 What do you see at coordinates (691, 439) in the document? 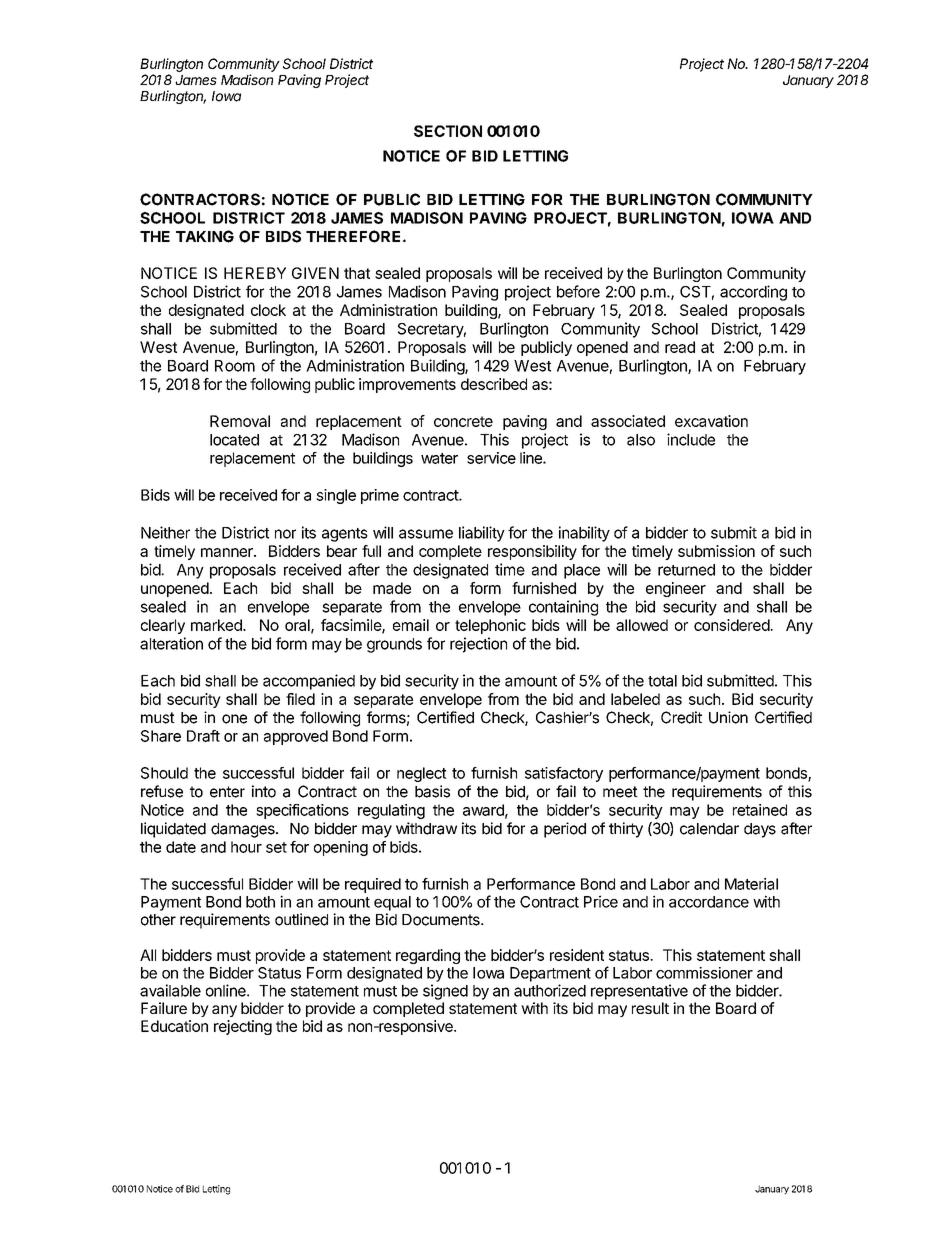
I see `include` at bounding box center [691, 439].
